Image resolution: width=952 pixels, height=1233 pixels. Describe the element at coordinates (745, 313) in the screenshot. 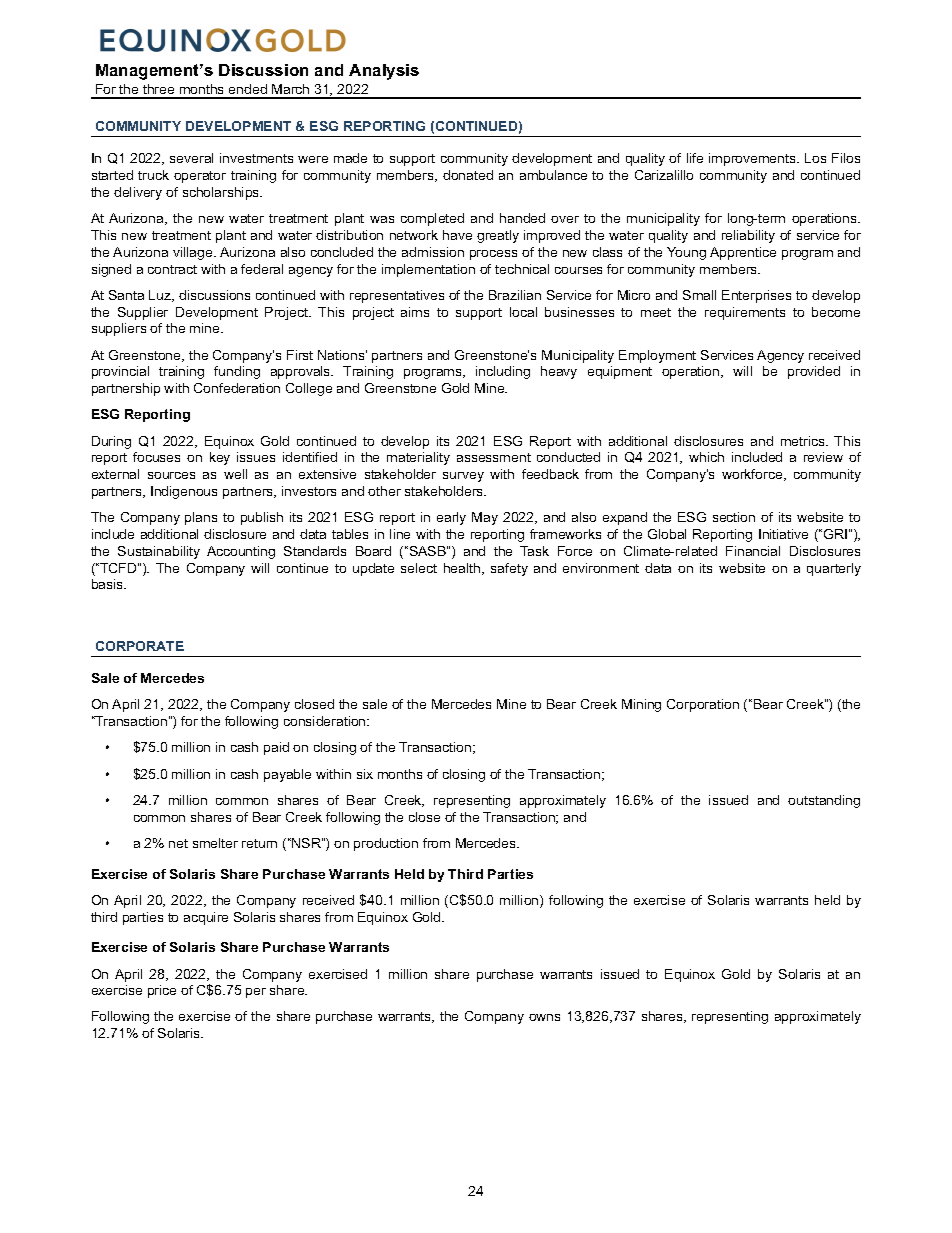

I see `requirements` at that location.
